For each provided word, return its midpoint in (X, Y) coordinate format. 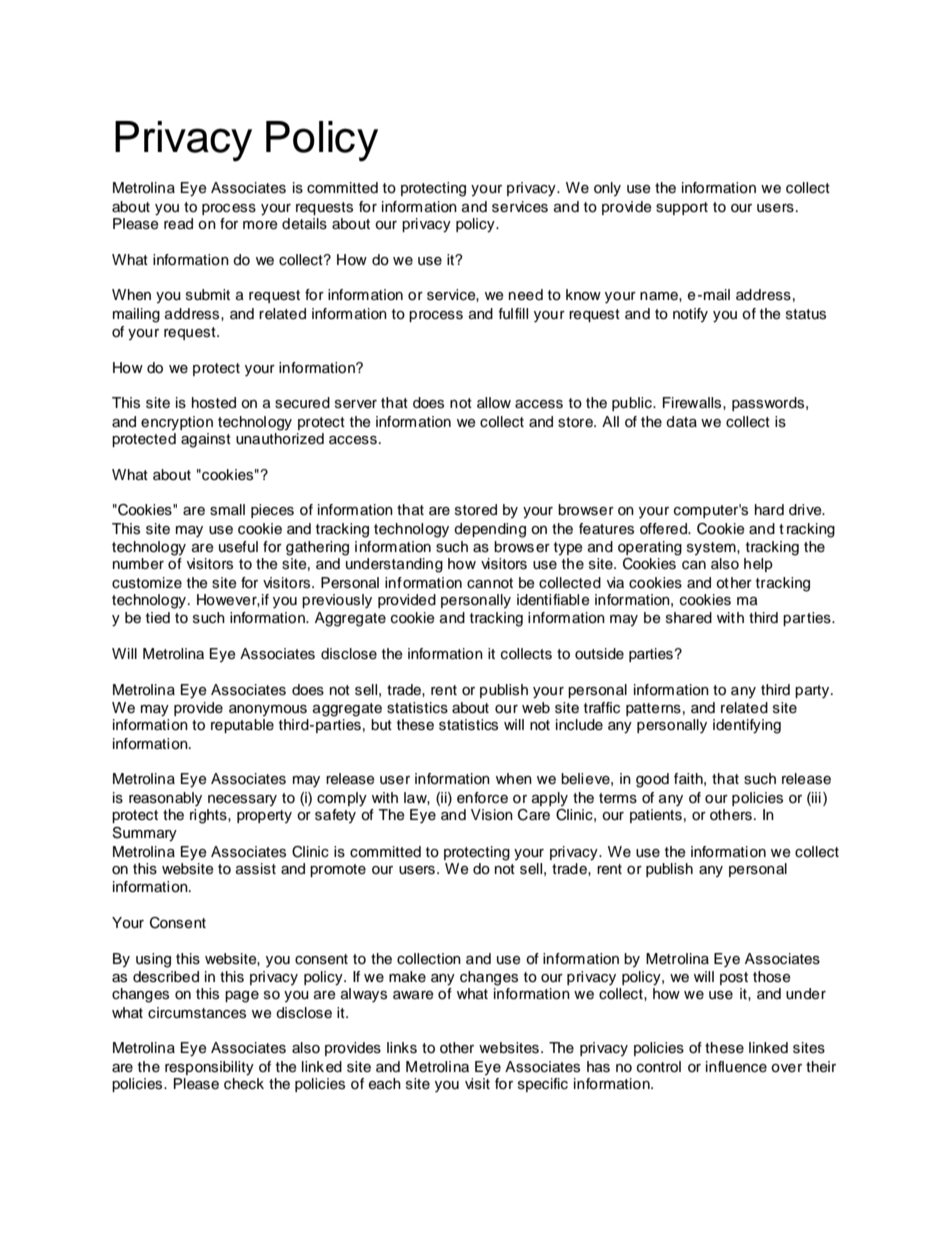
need (526, 295)
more (260, 225)
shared (689, 618)
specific (543, 1085)
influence (736, 1067)
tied (158, 618)
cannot (490, 583)
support (682, 208)
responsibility (209, 1068)
